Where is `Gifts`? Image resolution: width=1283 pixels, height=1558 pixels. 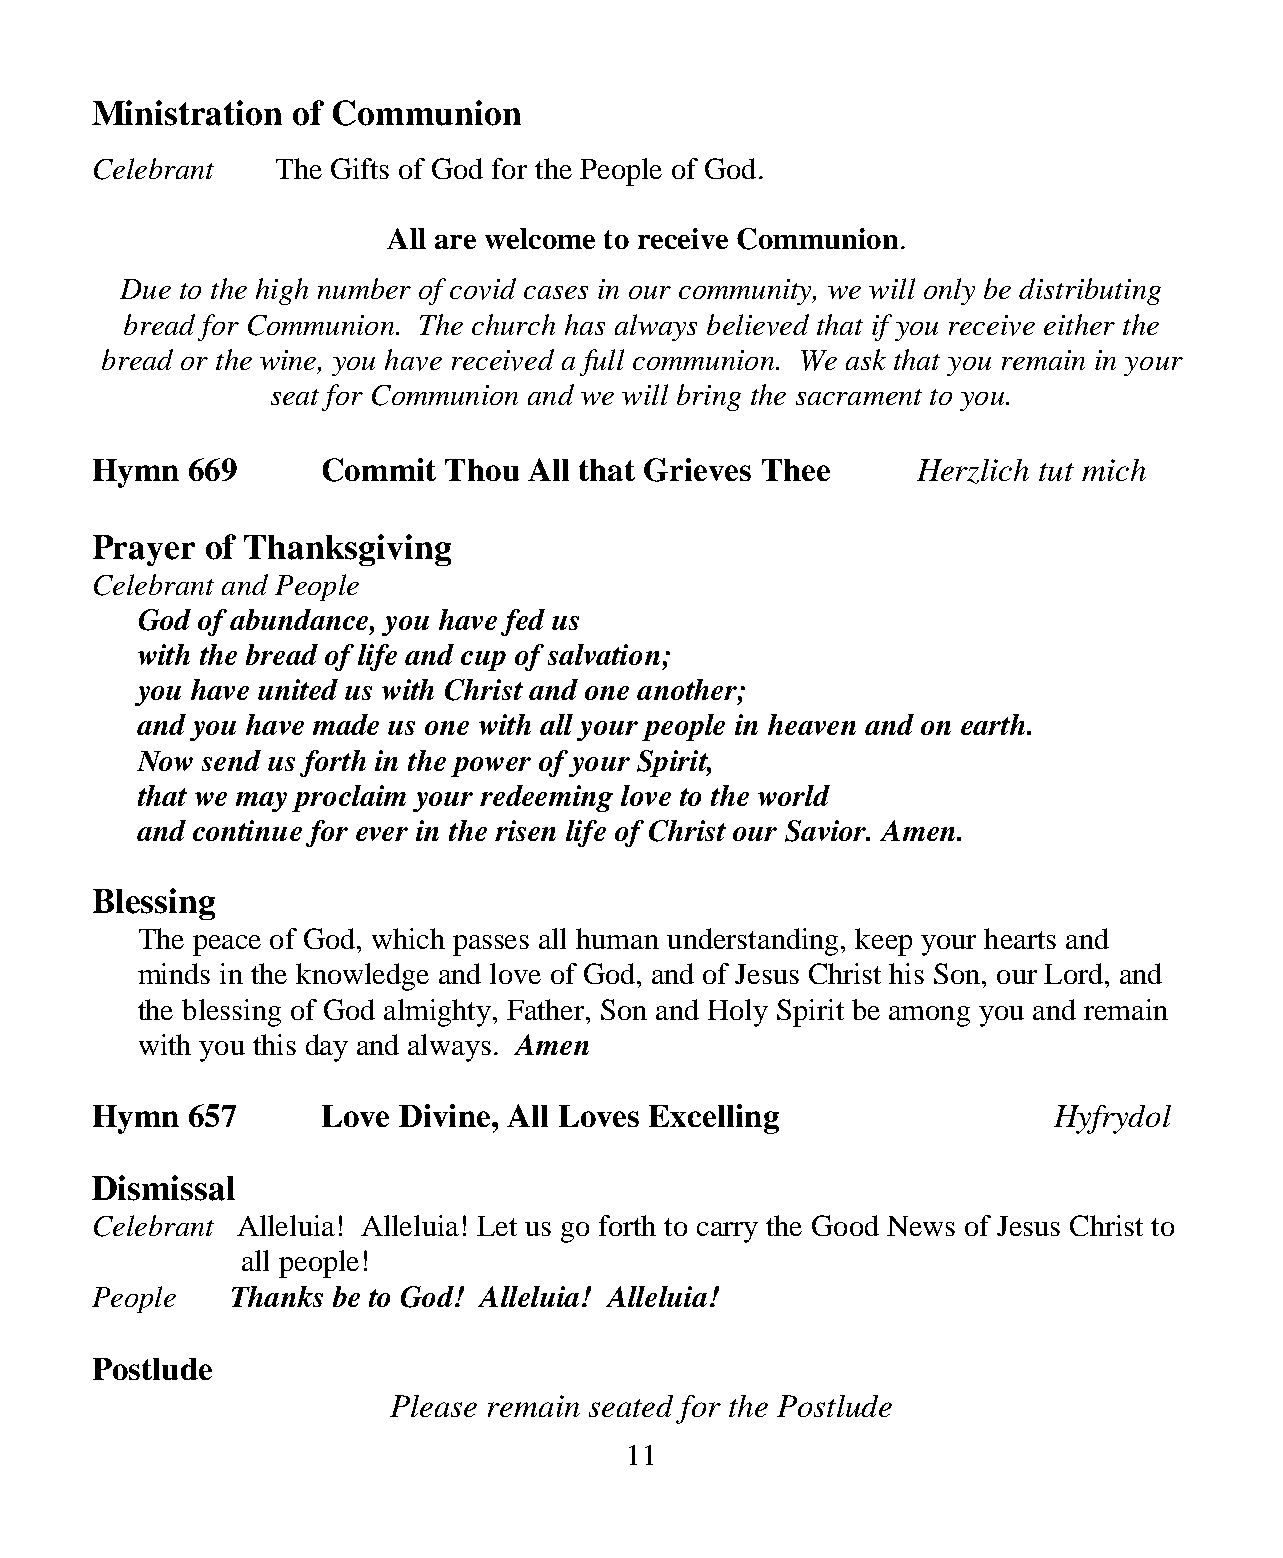 Gifts is located at coordinates (360, 168).
